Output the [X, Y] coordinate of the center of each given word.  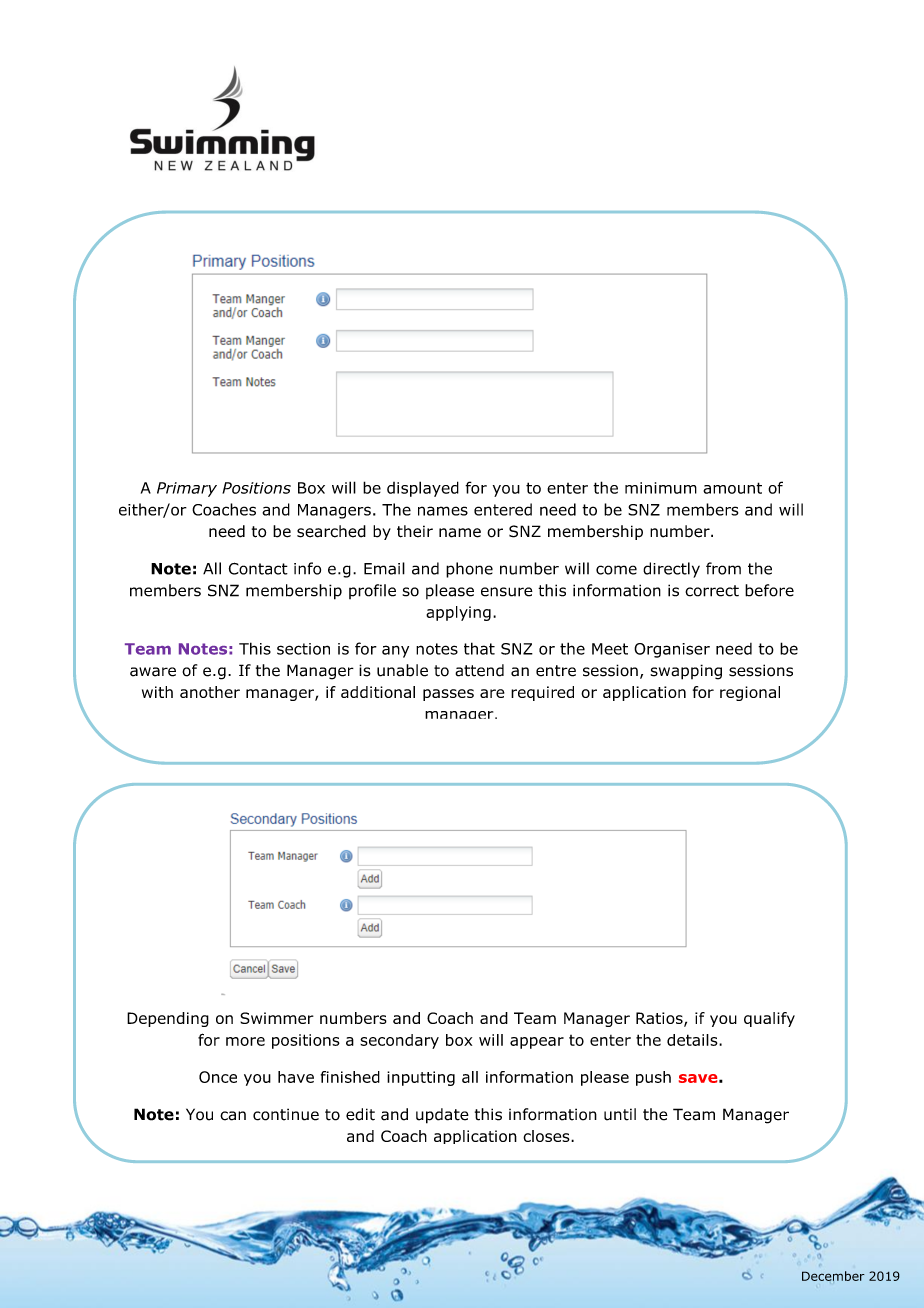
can [233, 1116]
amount [732, 488]
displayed [423, 489]
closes [547, 1136]
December [833, 1276]
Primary [187, 489]
